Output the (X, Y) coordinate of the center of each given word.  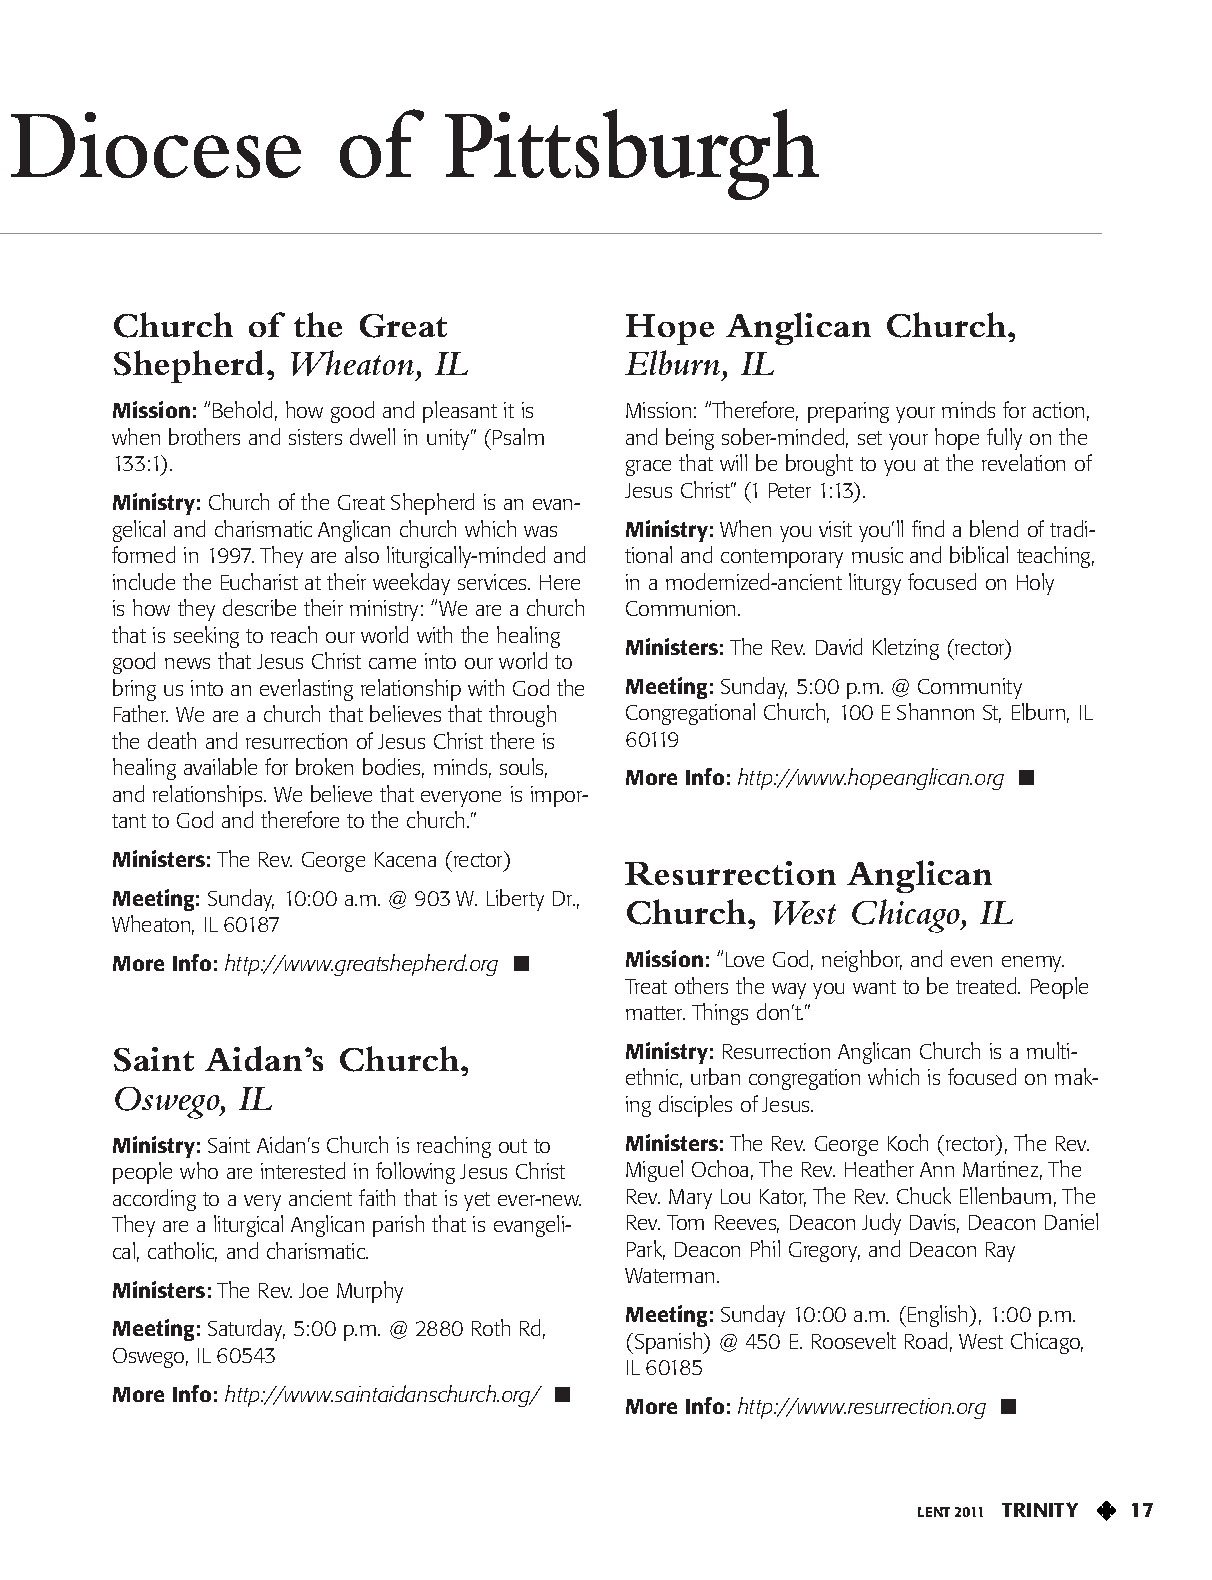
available (220, 766)
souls (523, 768)
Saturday (246, 1330)
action (1058, 410)
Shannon (935, 711)
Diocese (156, 145)
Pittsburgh (632, 154)
